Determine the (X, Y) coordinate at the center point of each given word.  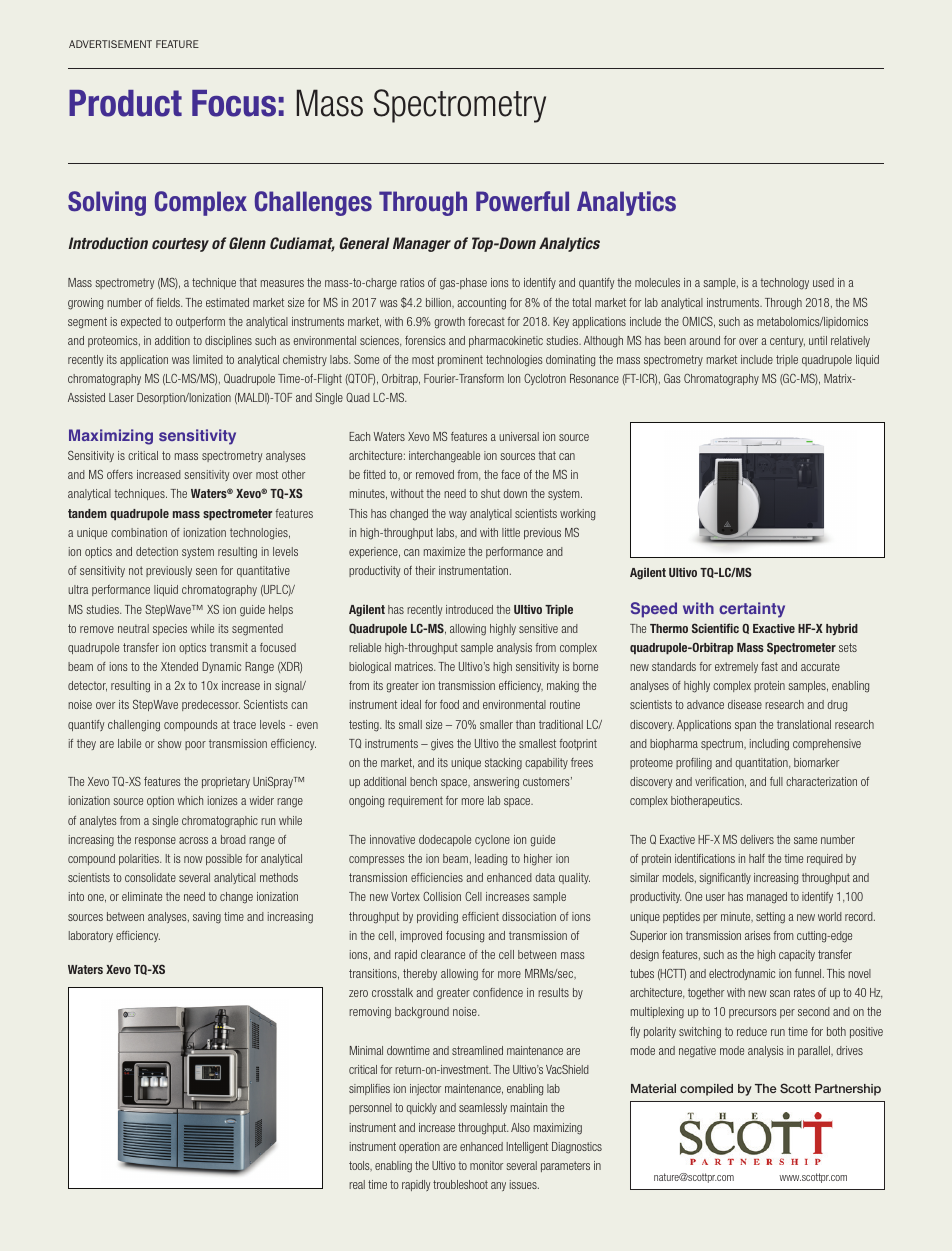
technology (784, 284)
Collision (442, 896)
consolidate (150, 877)
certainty (752, 610)
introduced (469, 609)
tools (360, 1166)
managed (767, 898)
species (170, 629)
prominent (460, 360)
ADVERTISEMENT (110, 44)
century (787, 341)
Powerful (522, 201)
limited (208, 359)
